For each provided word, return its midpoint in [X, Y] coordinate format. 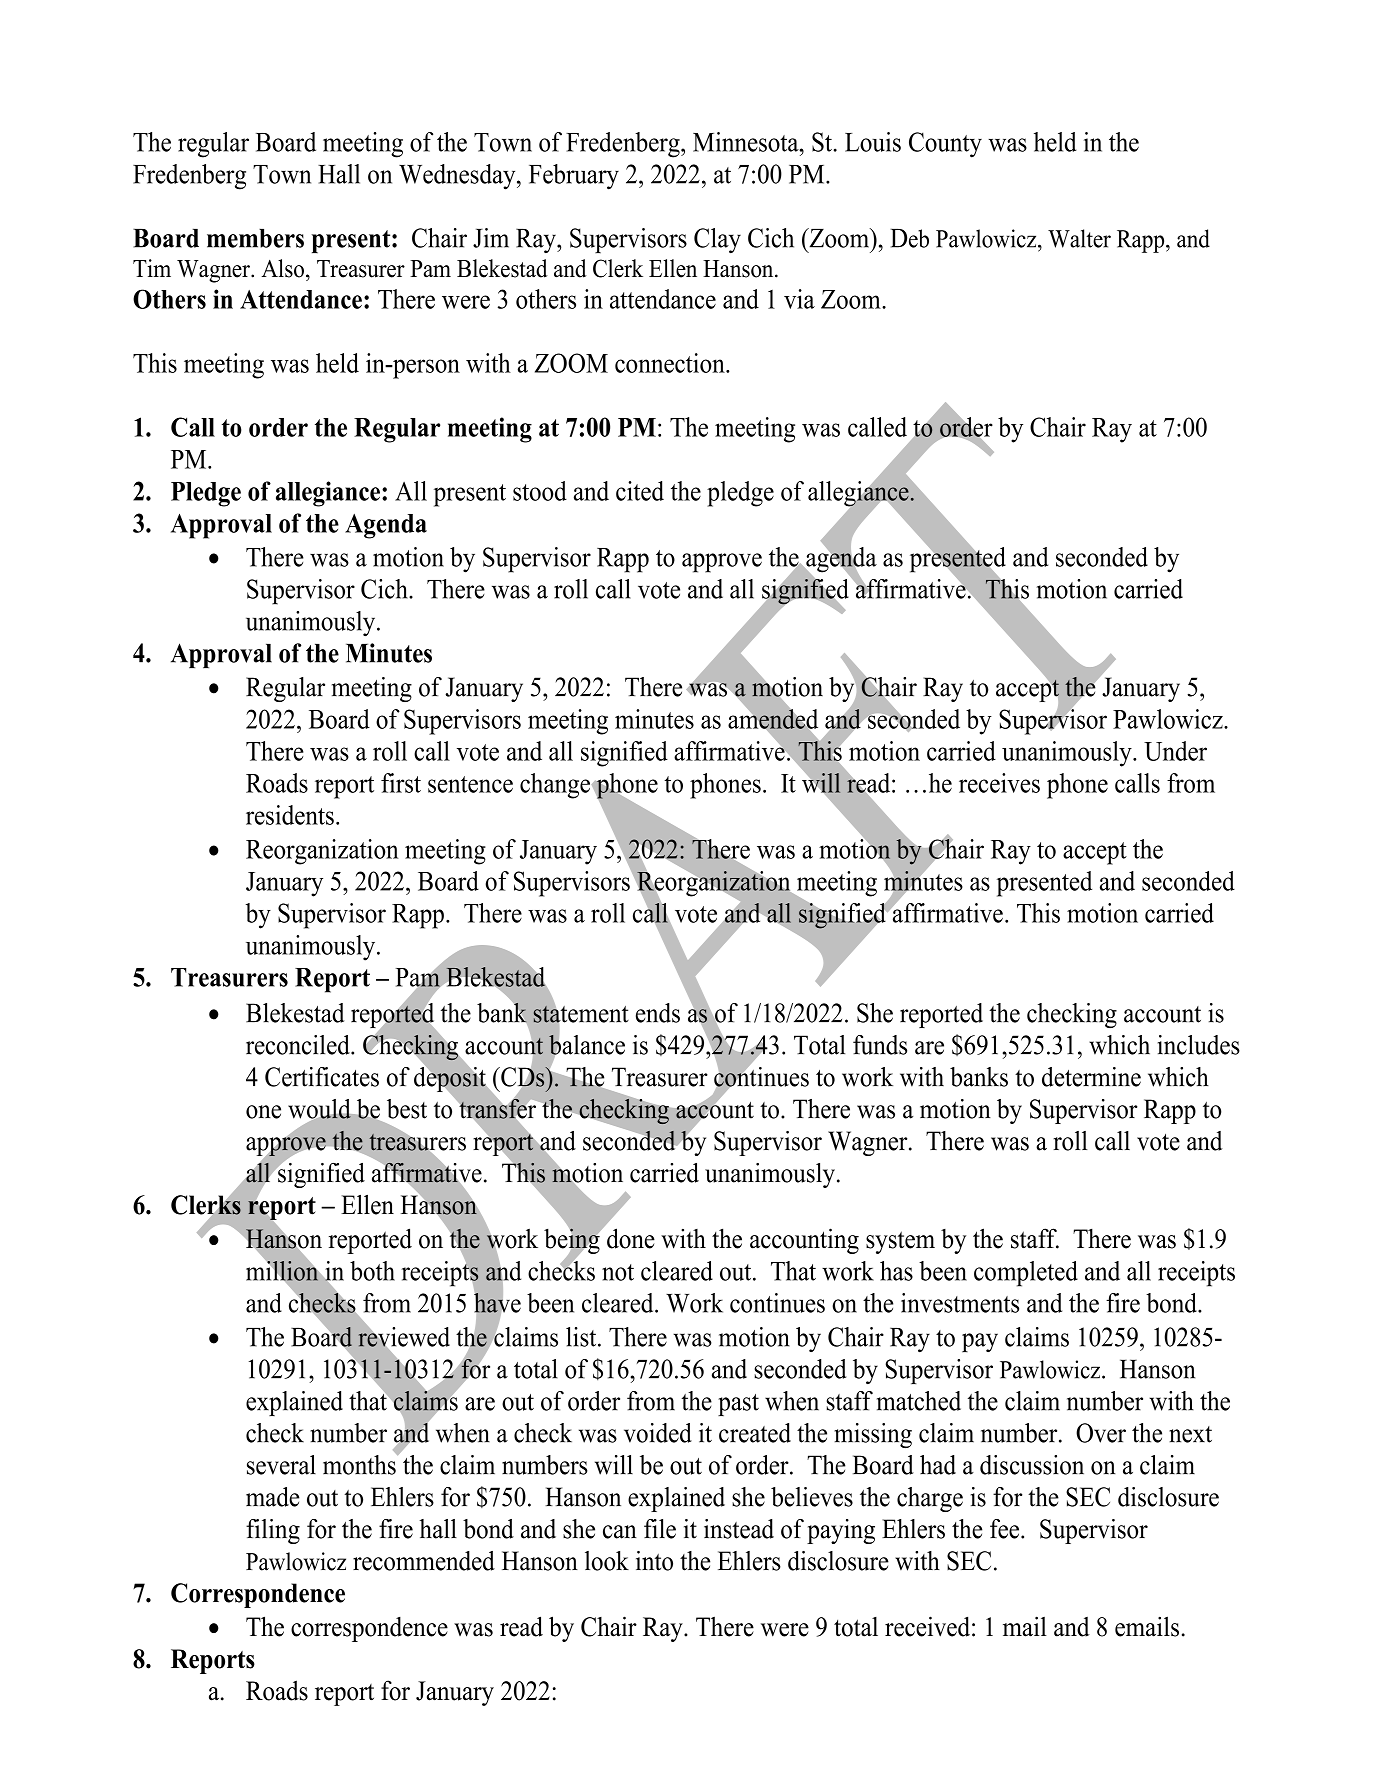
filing [273, 1531]
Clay [717, 240]
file [660, 1529]
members [255, 238]
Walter [1079, 238]
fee [1006, 1529]
